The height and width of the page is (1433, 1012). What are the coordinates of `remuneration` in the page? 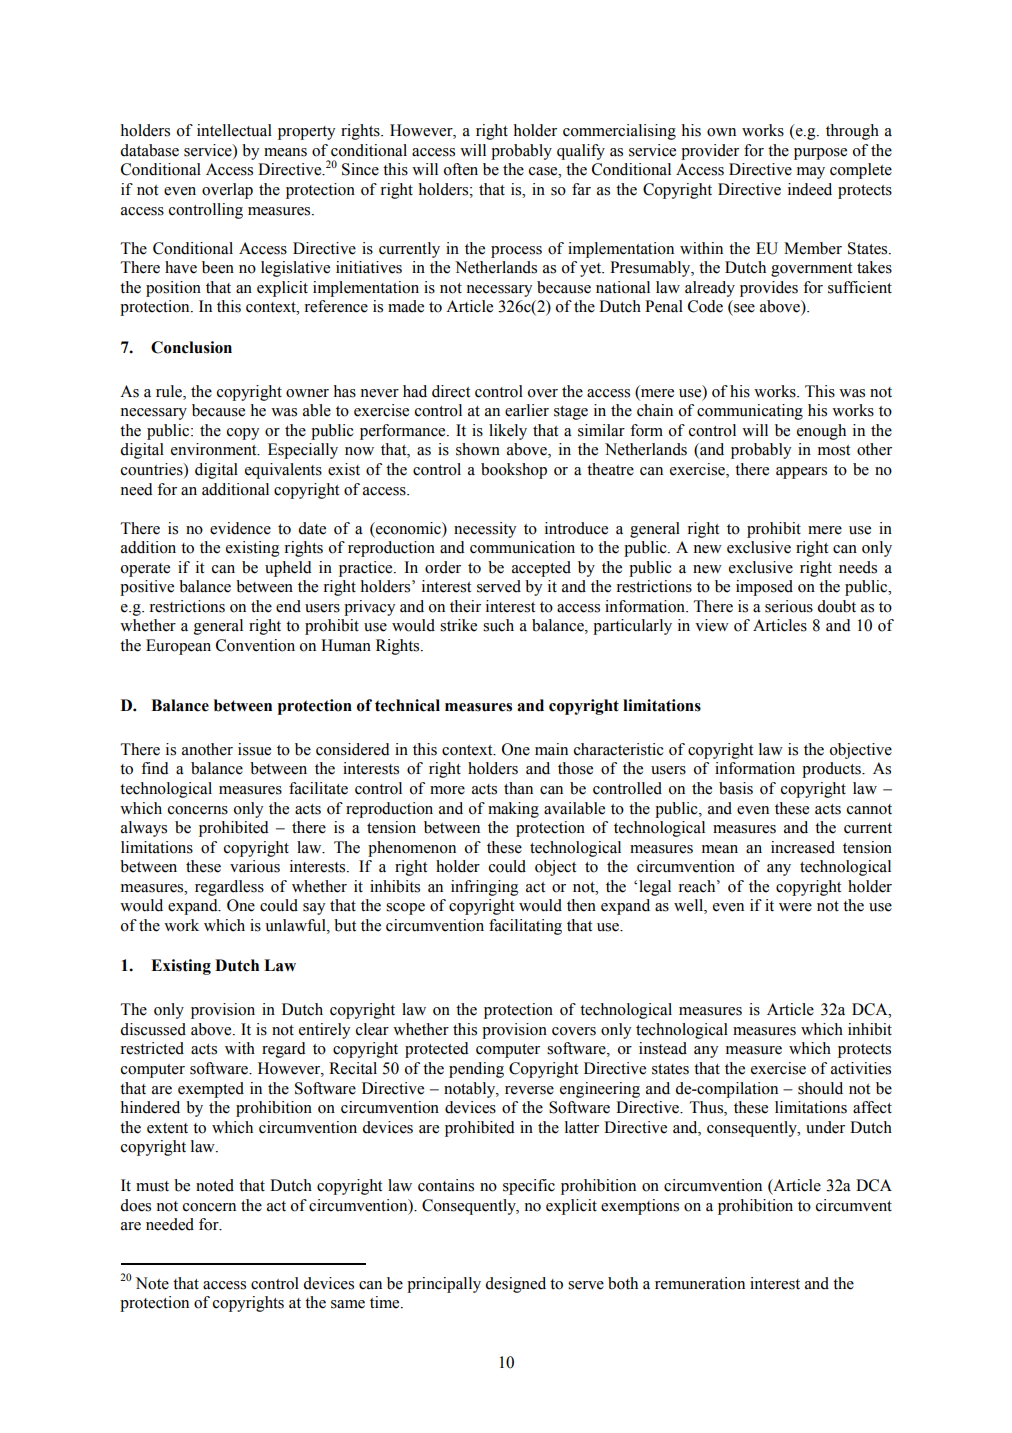 It's located at (700, 1283).
